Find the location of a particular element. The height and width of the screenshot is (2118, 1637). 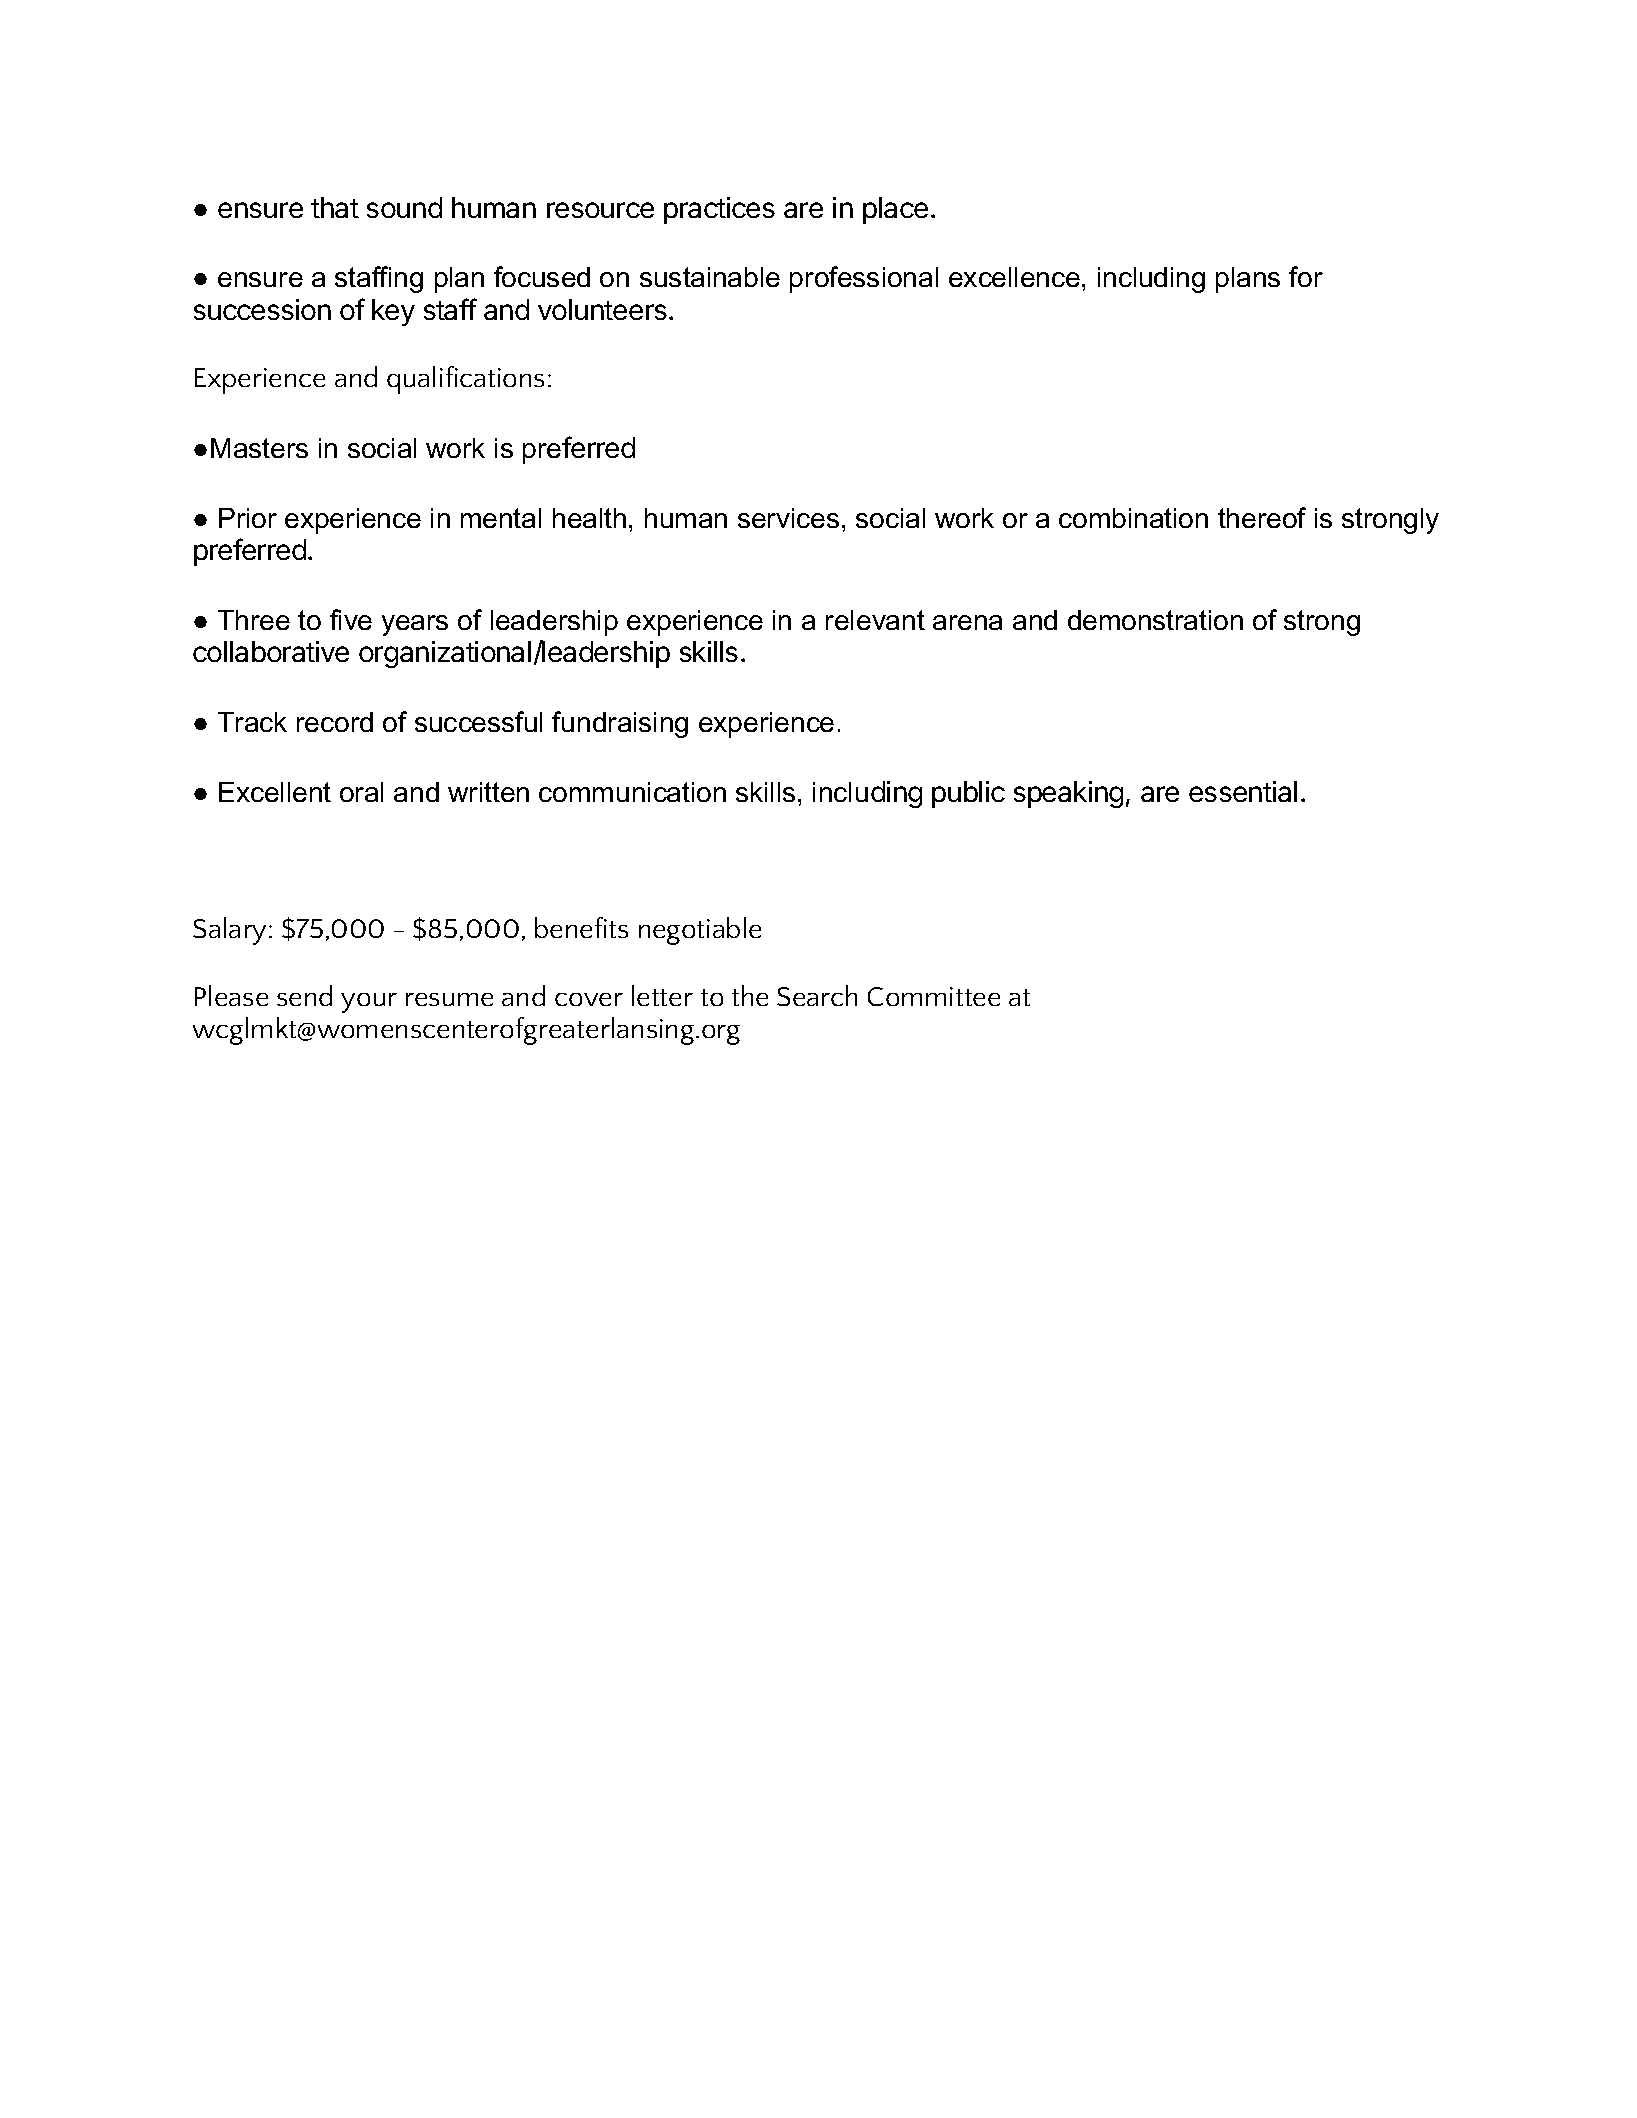

your is located at coordinates (369, 1003).
